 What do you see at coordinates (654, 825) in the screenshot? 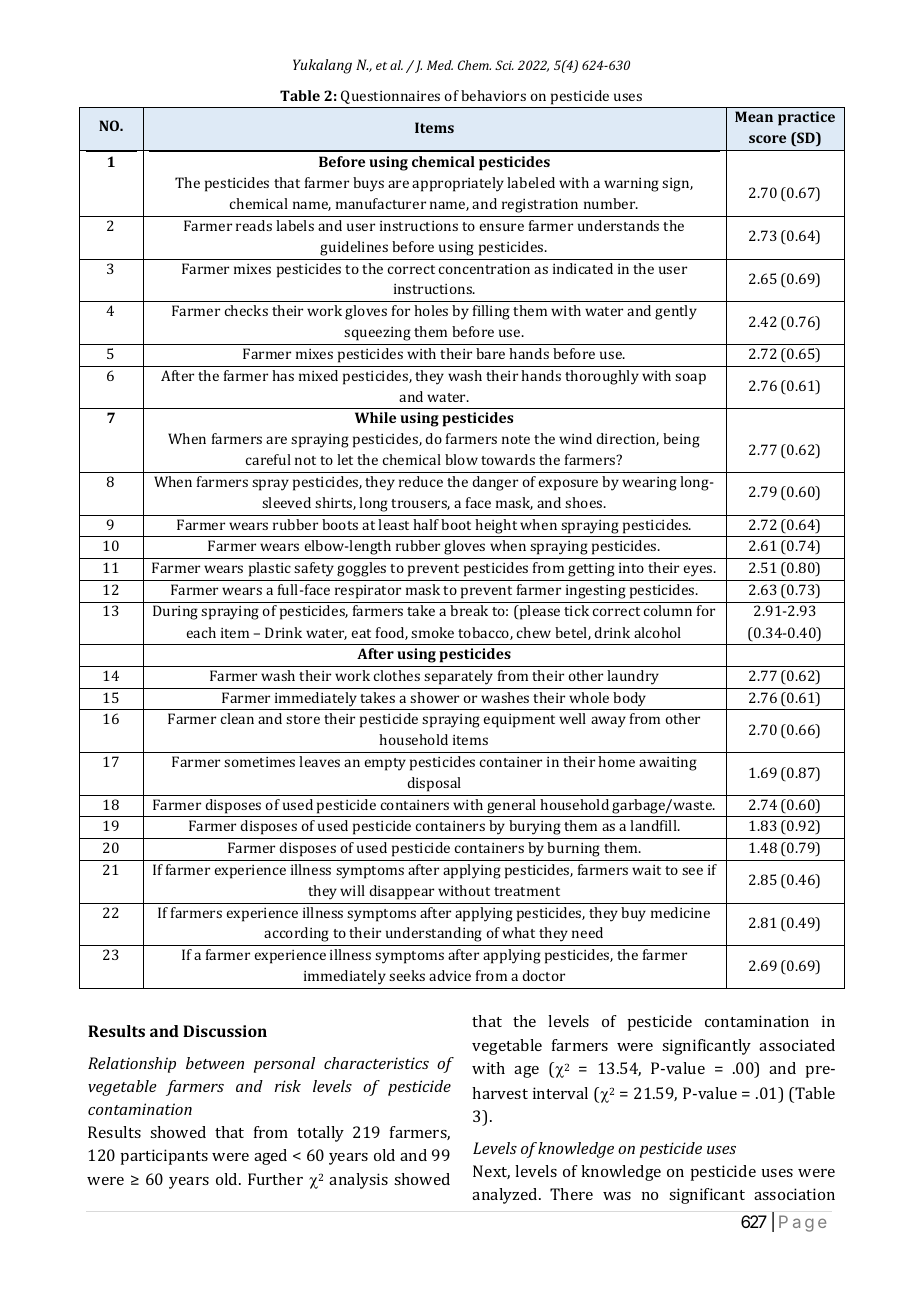
I see `landfill` at bounding box center [654, 825].
